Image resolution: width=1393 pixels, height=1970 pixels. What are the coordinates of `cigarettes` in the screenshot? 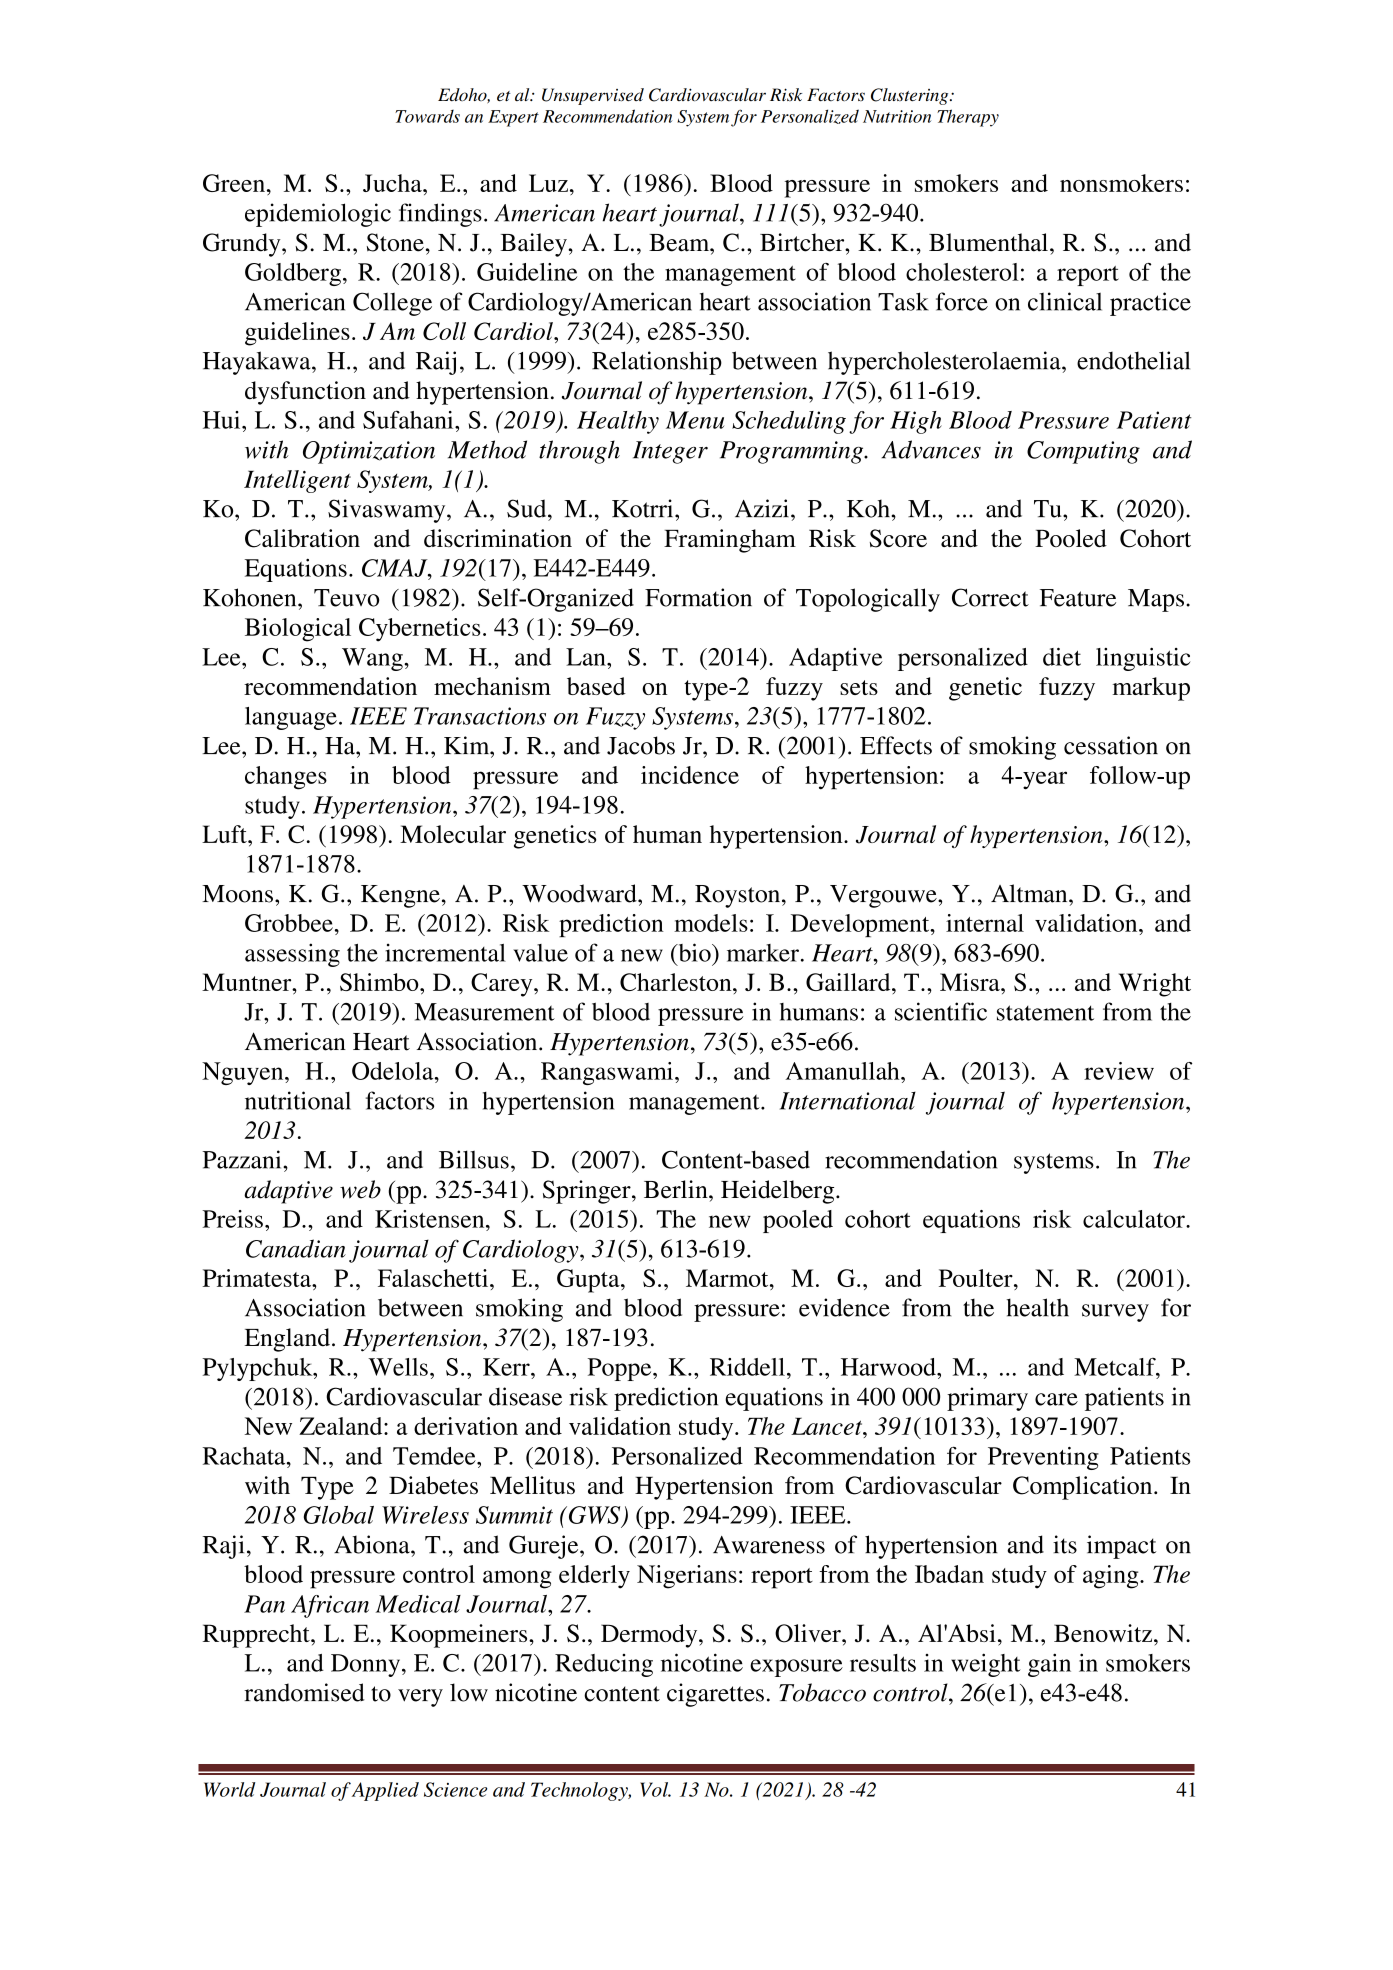 It's located at (715, 1695).
